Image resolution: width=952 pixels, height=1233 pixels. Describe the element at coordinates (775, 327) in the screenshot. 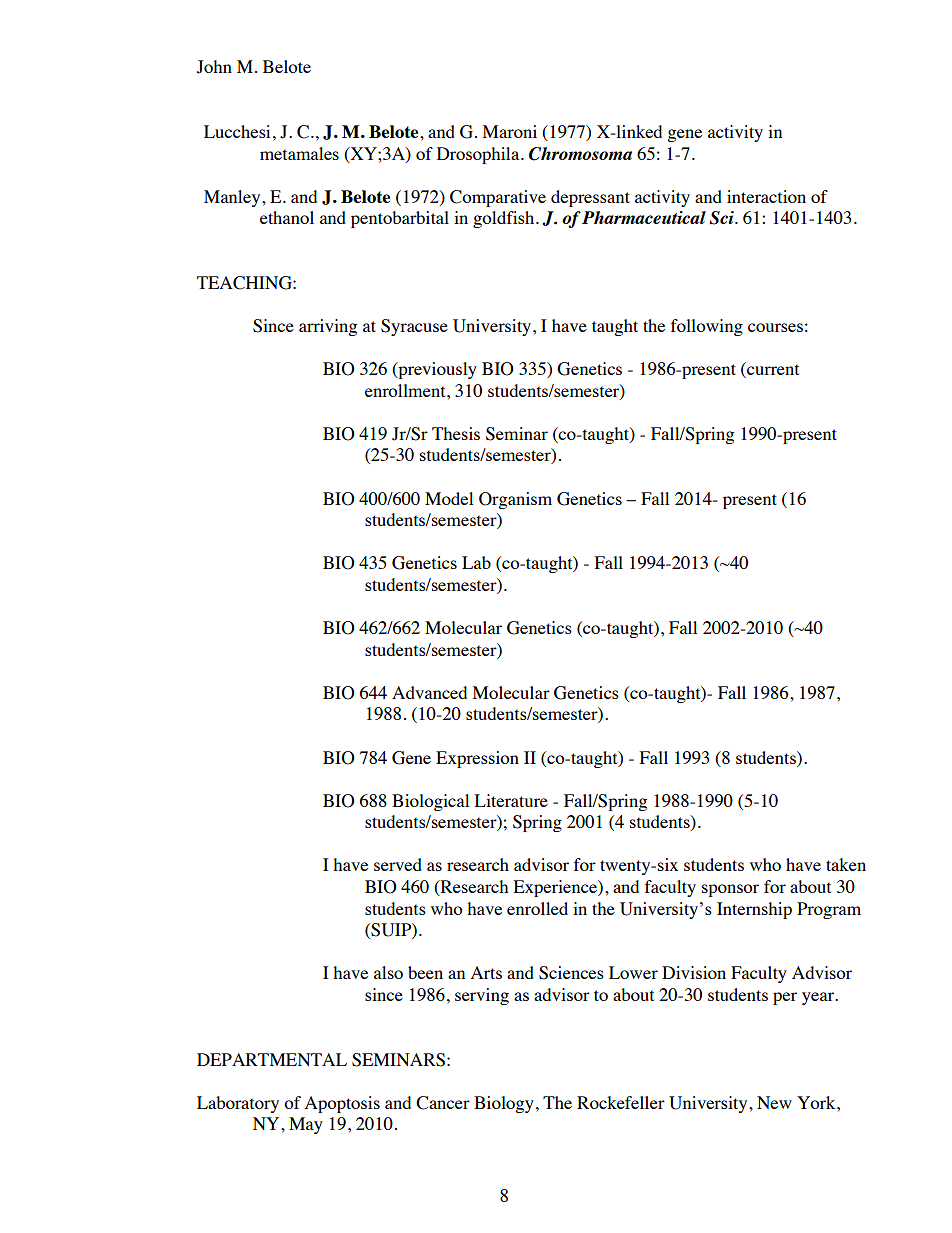

I see `courses` at that location.
